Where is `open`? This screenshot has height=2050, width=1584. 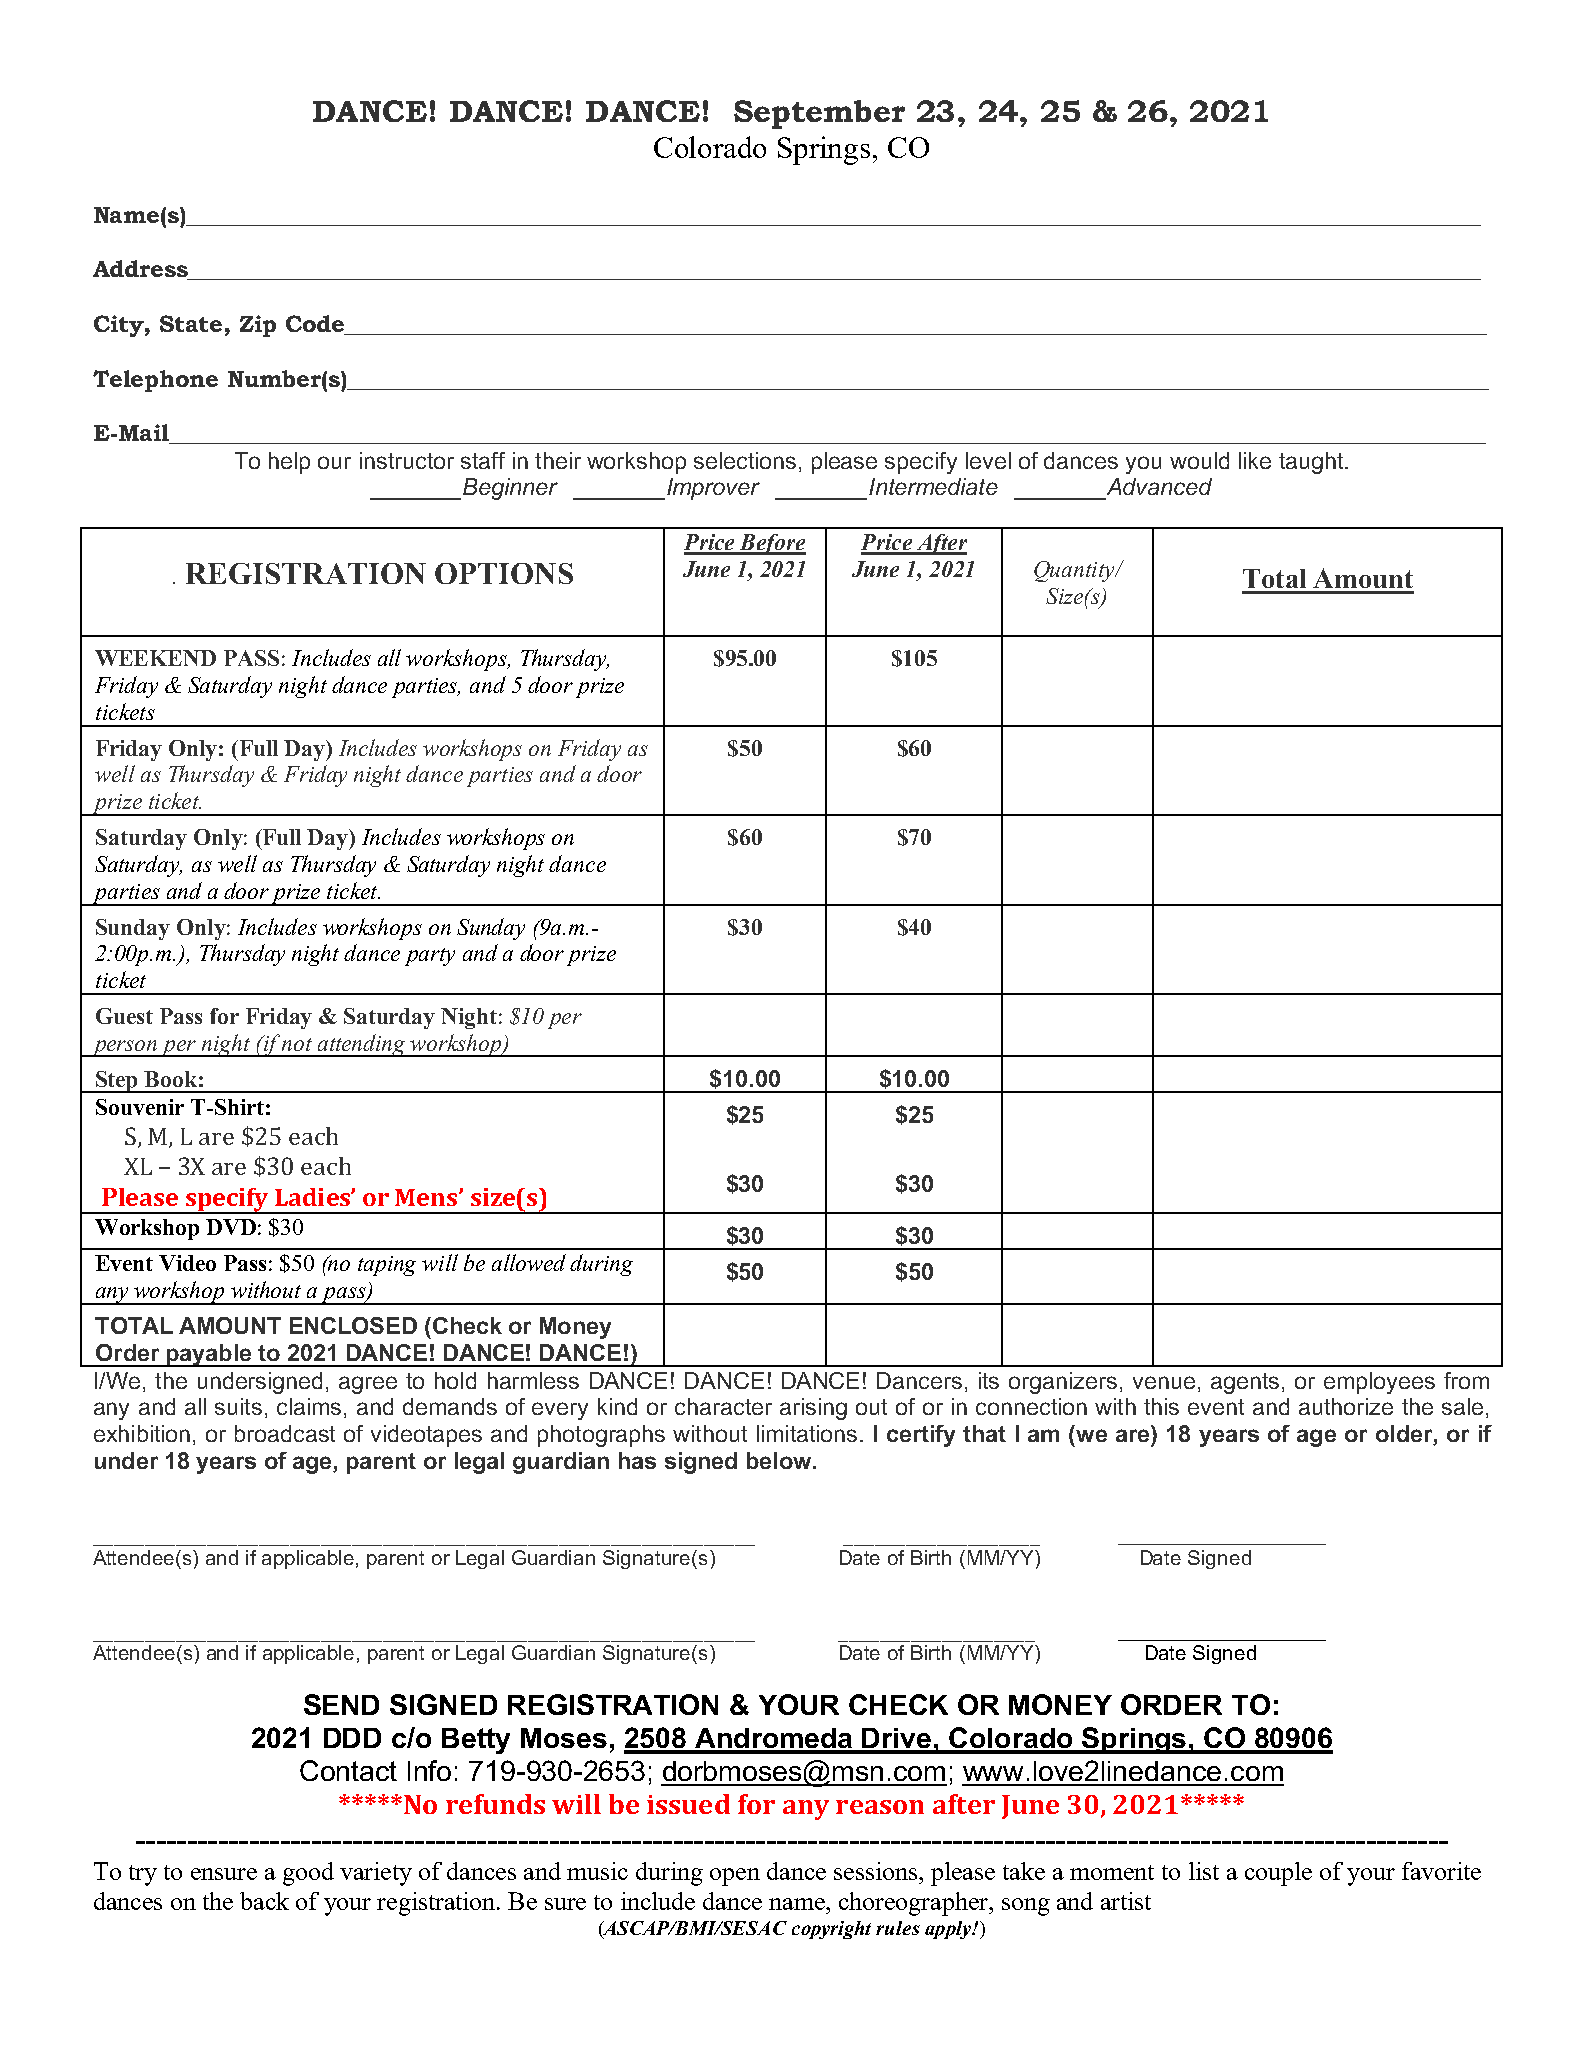
open is located at coordinates (735, 1877).
